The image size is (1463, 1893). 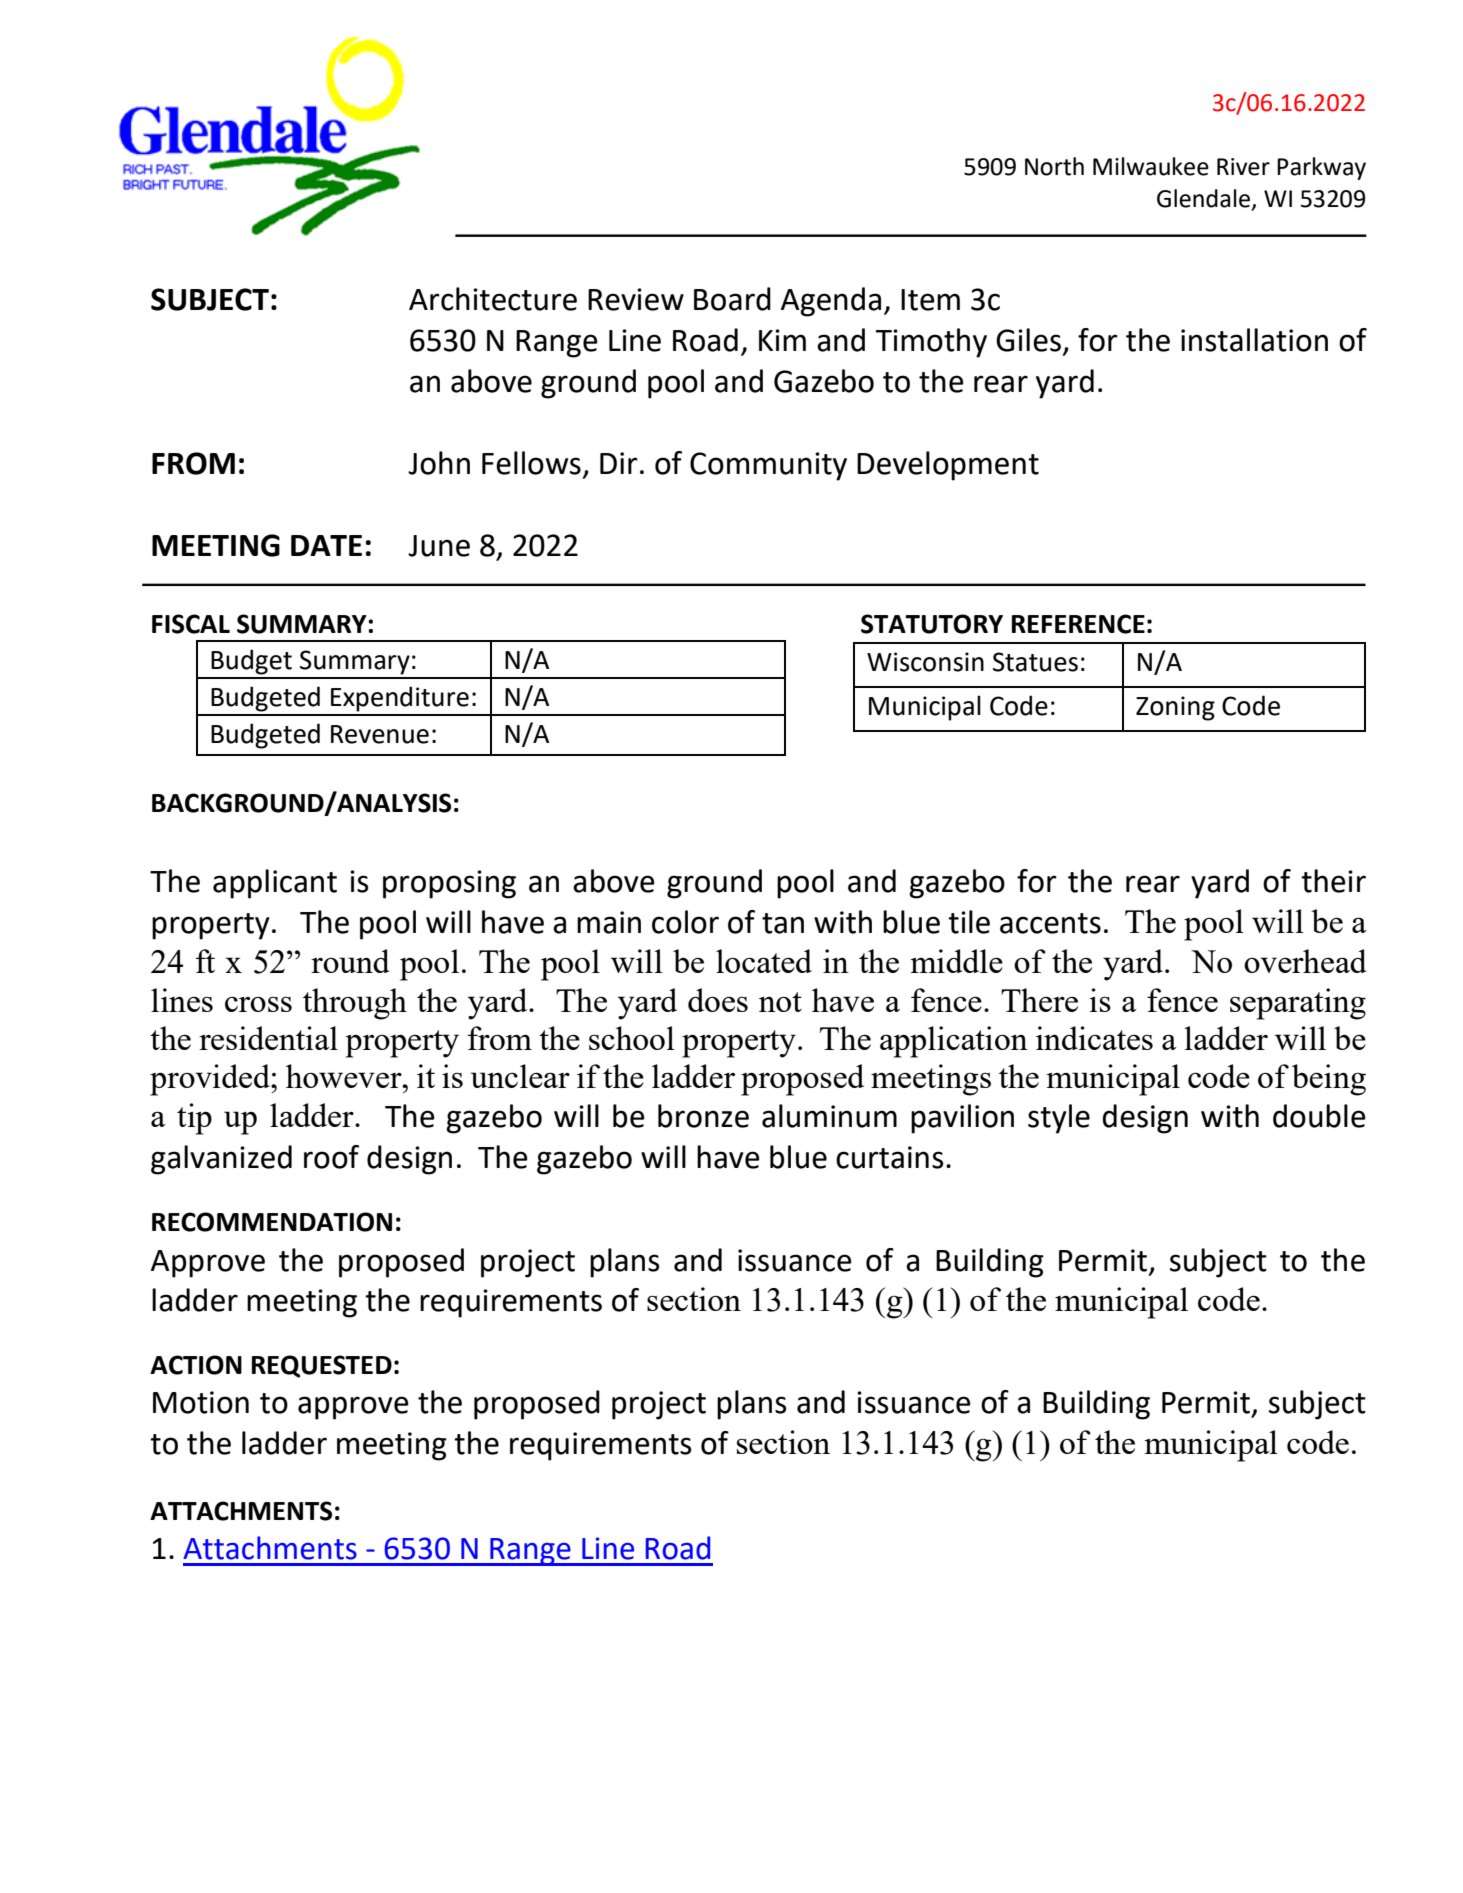 What do you see at coordinates (1203, 198) in the screenshot?
I see `Glendale` at bounding box center [1203, 198].
